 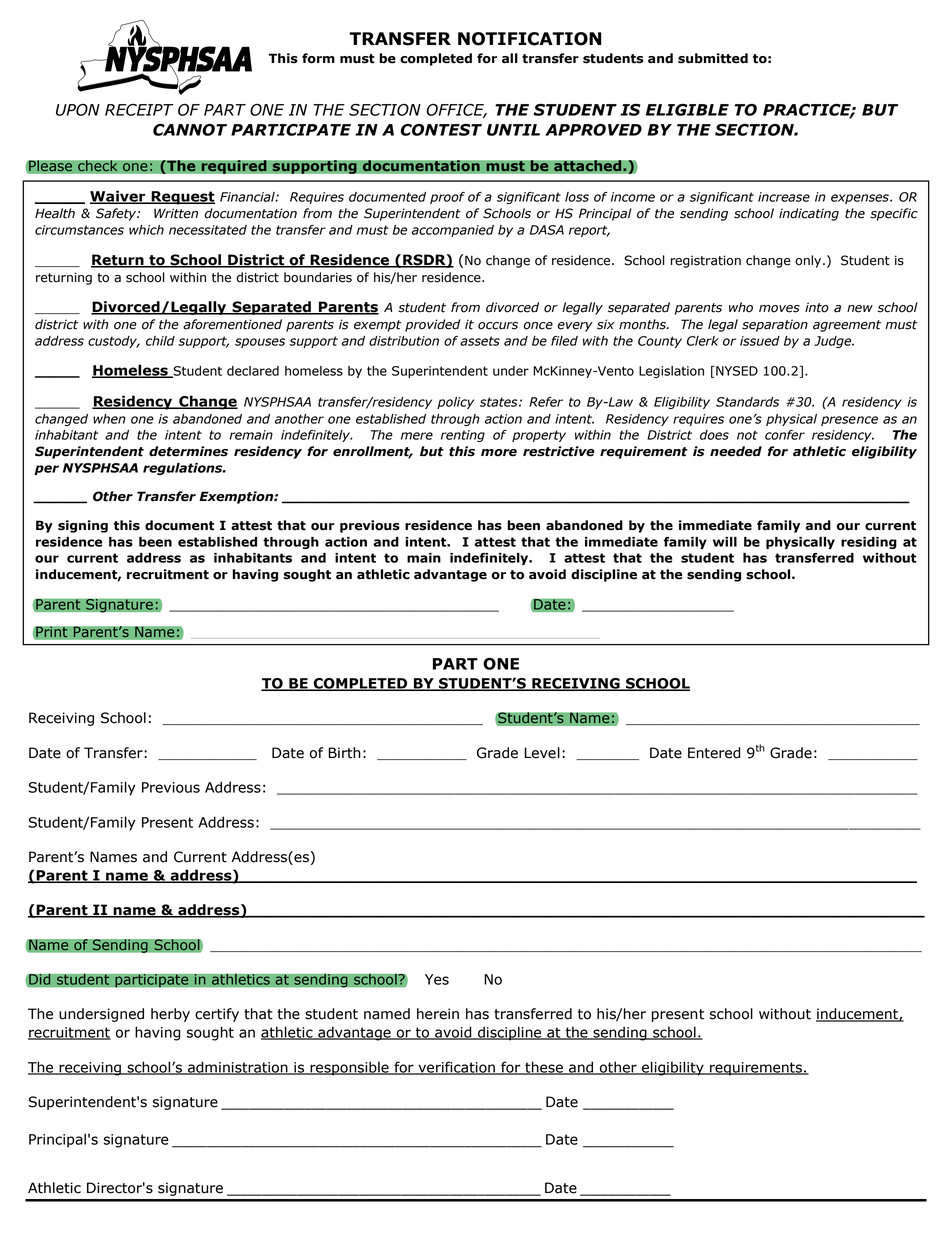 I want to click on NOTIFICATION, so click(x=530, y=39).
